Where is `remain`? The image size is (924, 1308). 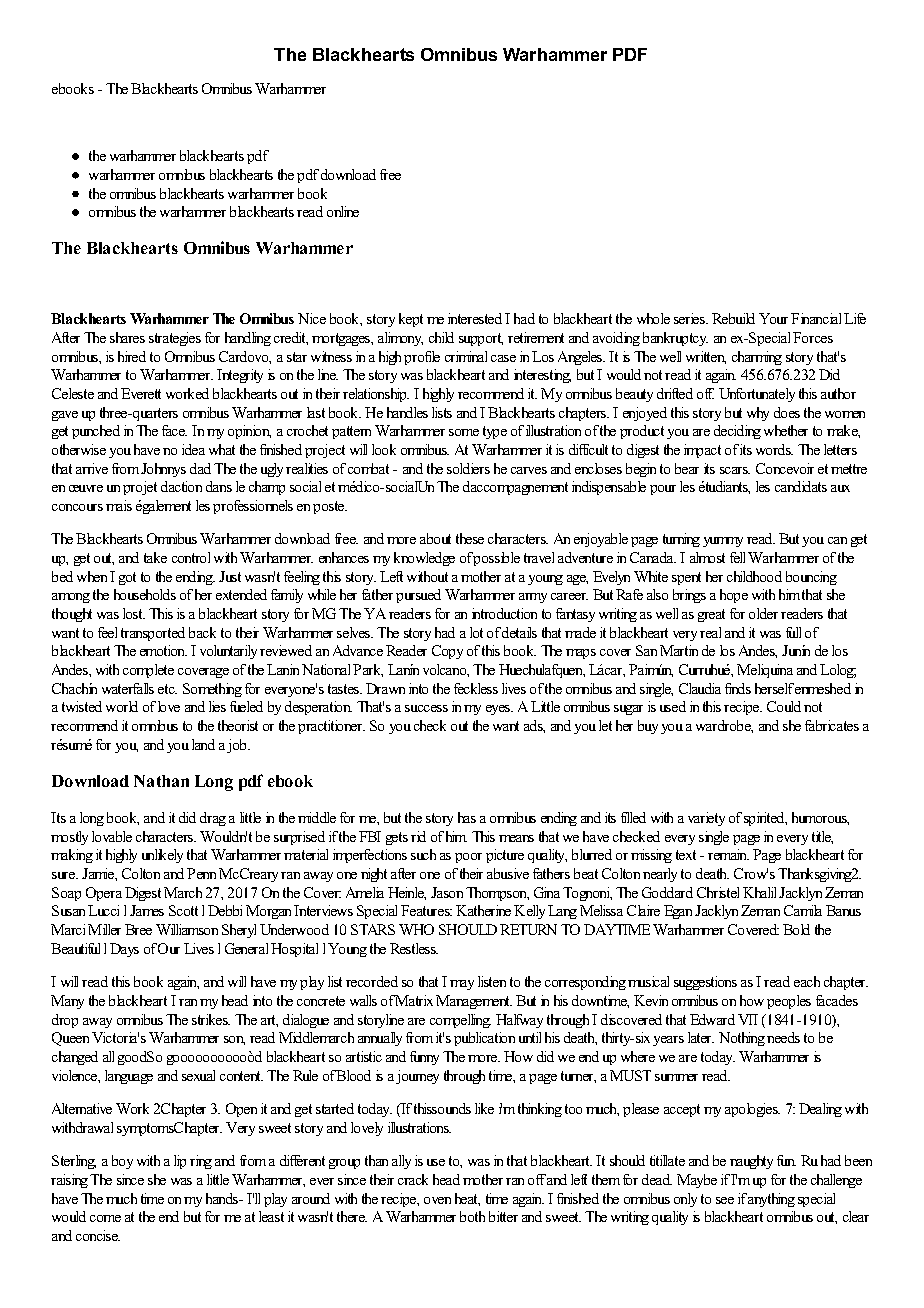
remain is located at coordinates (728, 854).
